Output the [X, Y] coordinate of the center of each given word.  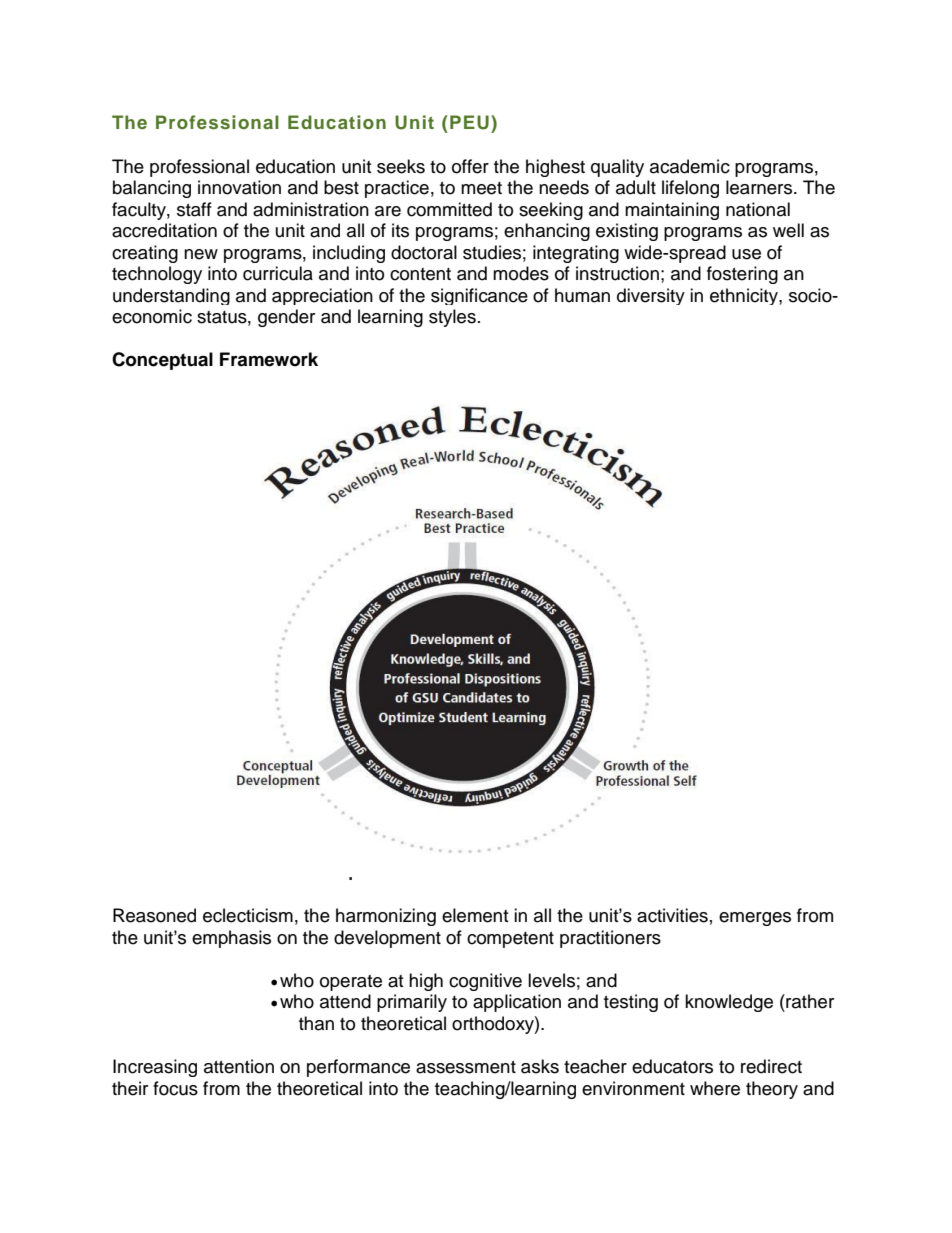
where [715, 1088]
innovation [239, 187]
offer [470, 166]
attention [239, 1066]
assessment [466, 1067]
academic [690, 166]
